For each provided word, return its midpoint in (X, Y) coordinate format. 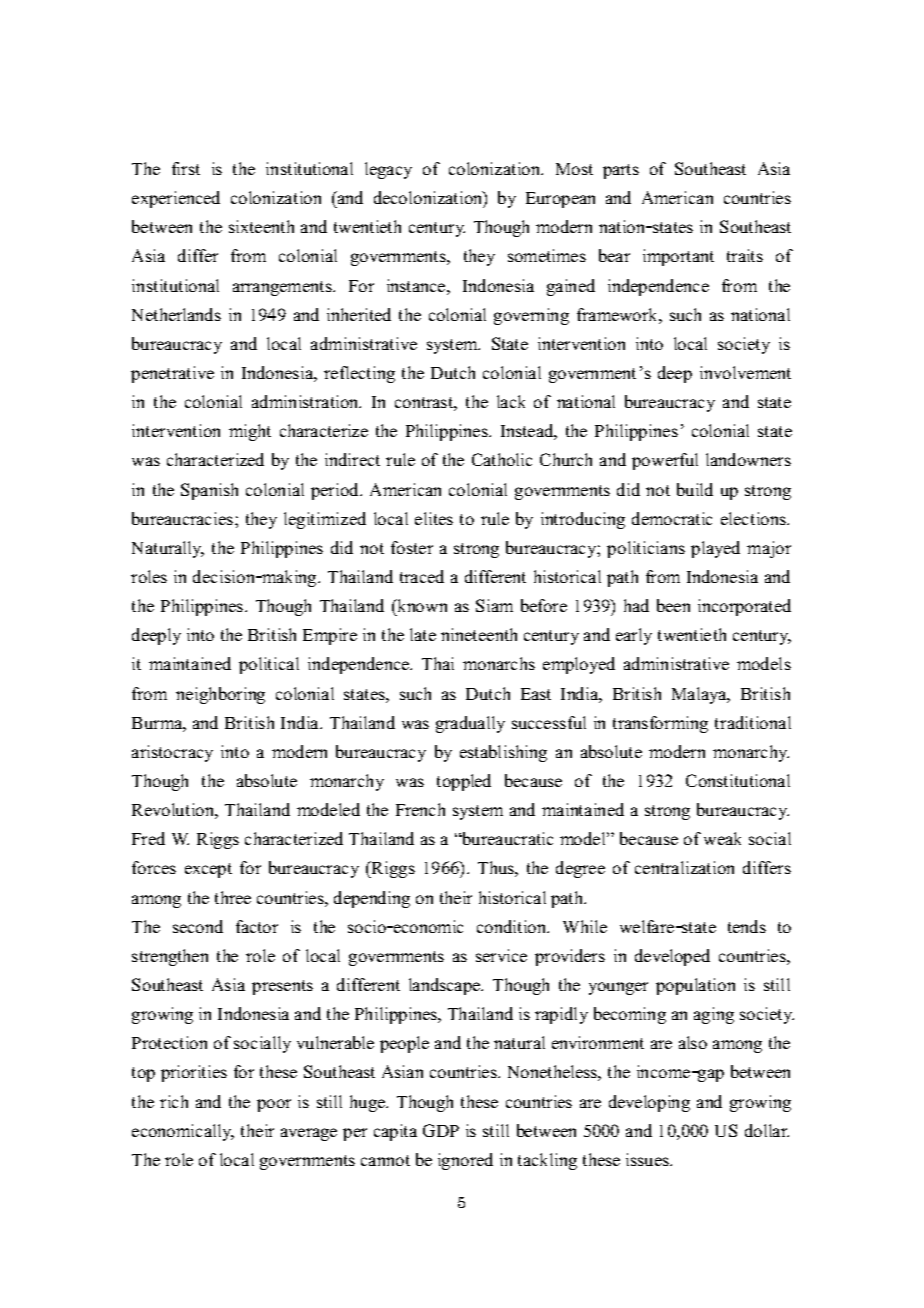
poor (274, 1105)
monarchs (499, 663)
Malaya (700, 695)
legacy (388, 170)
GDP (441, 1130)
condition (513, 926)
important (678, 257)
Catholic (502, 459)
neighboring (220, 695)
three (233, 897)
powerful (665, 461)
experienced (176, 199)
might (250, 432)
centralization (684, 867)
